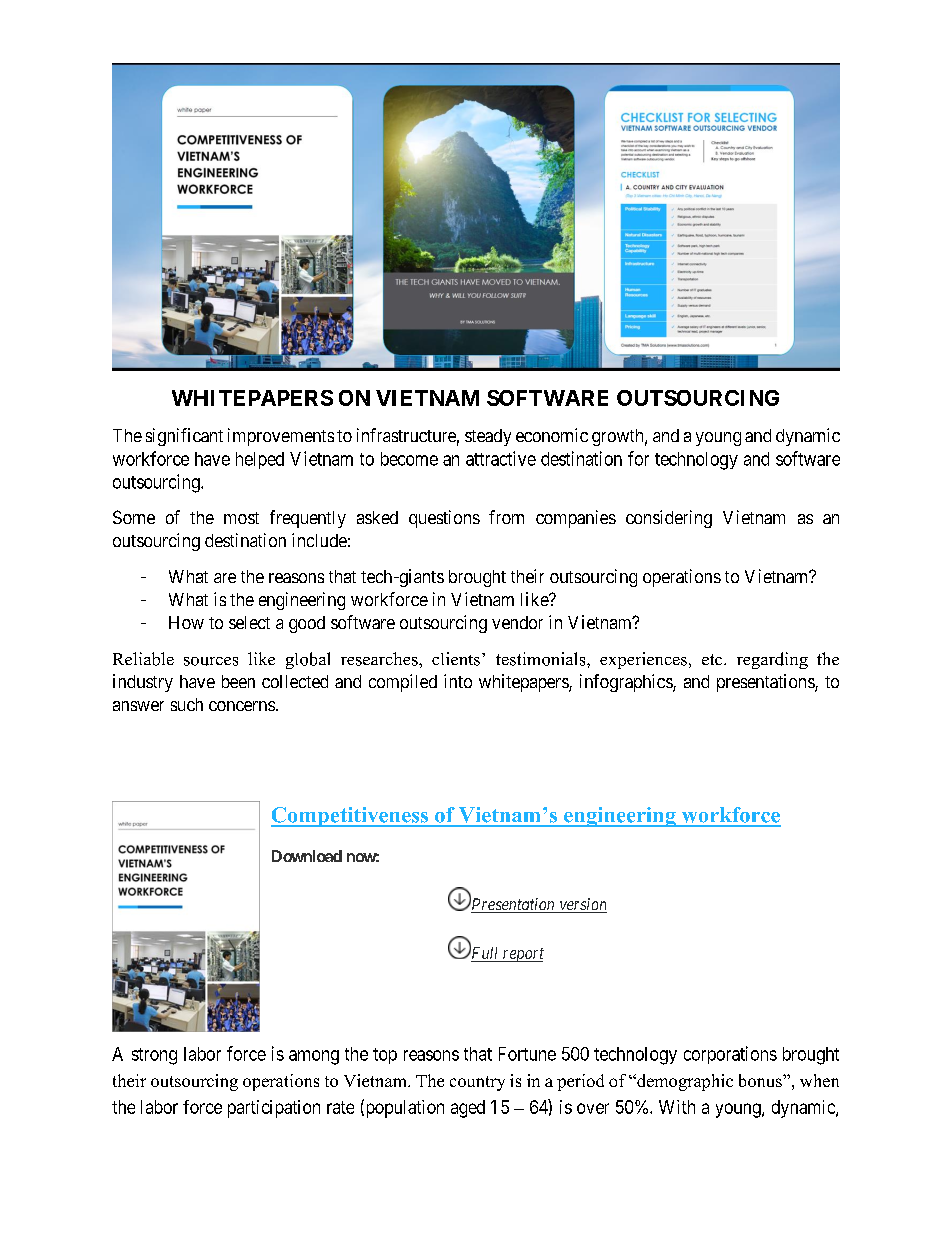  Describe the element at coordinates (350, 817) in the image. I see `Competitiveness` at that location.
